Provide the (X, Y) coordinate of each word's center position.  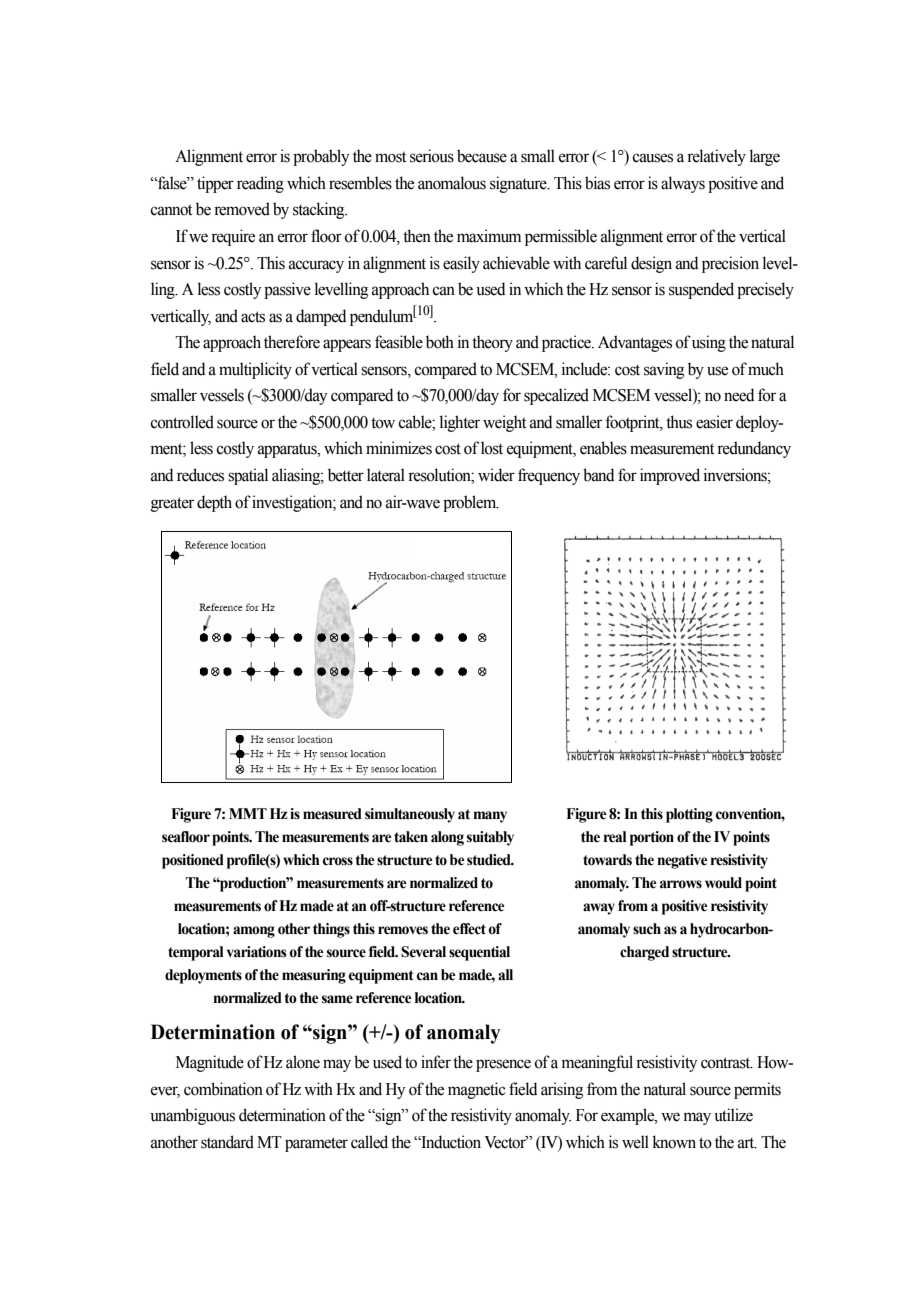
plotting (689, 815)
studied (490, 860)
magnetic (477, 1090)
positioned (193, 861)
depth (214, 503)
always (683, 184)
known (674, 1142)
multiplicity (255, 370)
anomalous (452, 183)
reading (260, 184)
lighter (460, 423)
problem (471, 503)
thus (679, 422)
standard (227, 1142)
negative (682, 861)
